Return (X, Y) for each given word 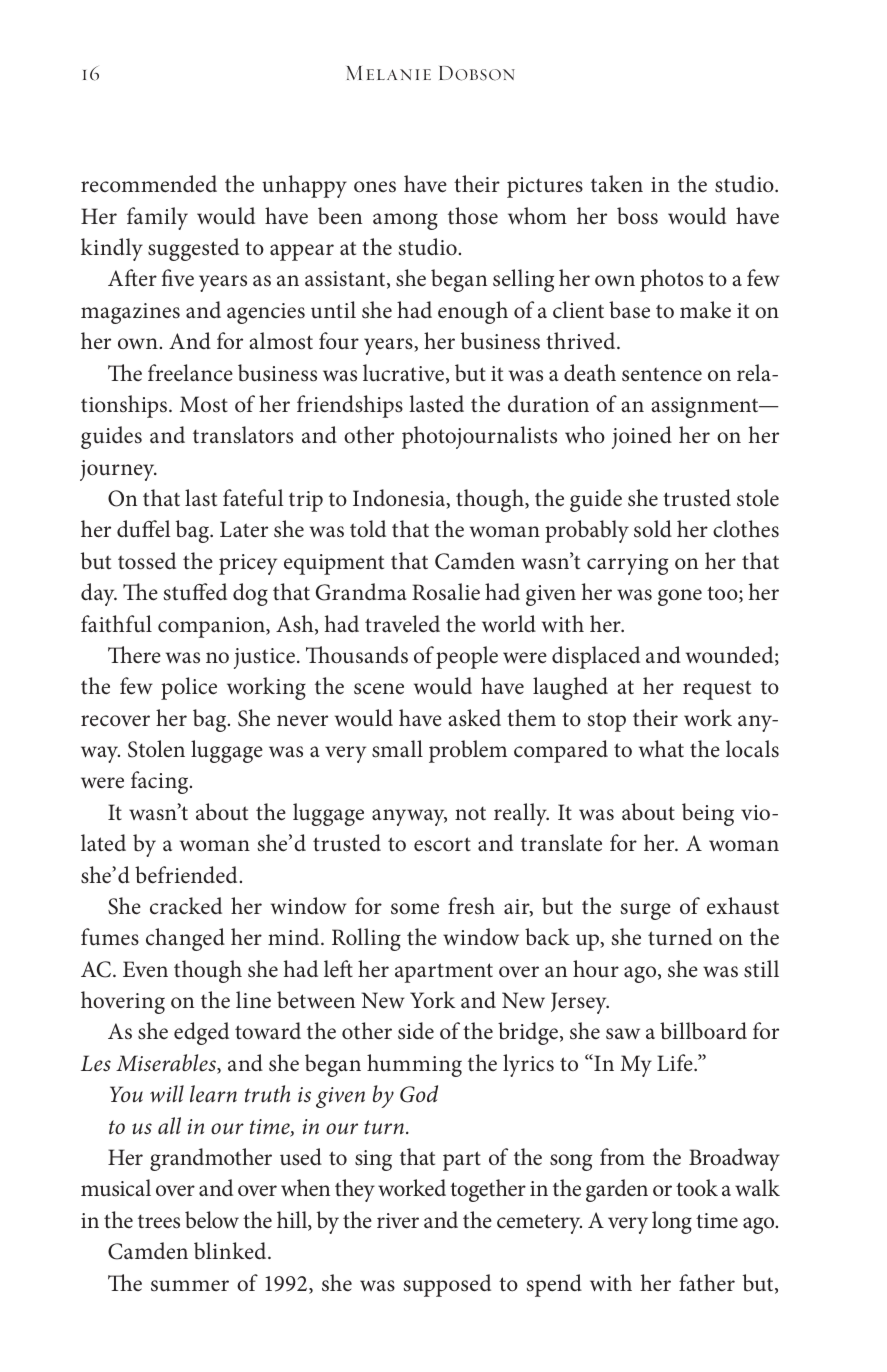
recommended (149, 184)
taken (617, 184)
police (189, 688)
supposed (447, 1285)
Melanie (389, 73)
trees (159, 1222)
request (717, 690)
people (467, 657)
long (672, 1222)
